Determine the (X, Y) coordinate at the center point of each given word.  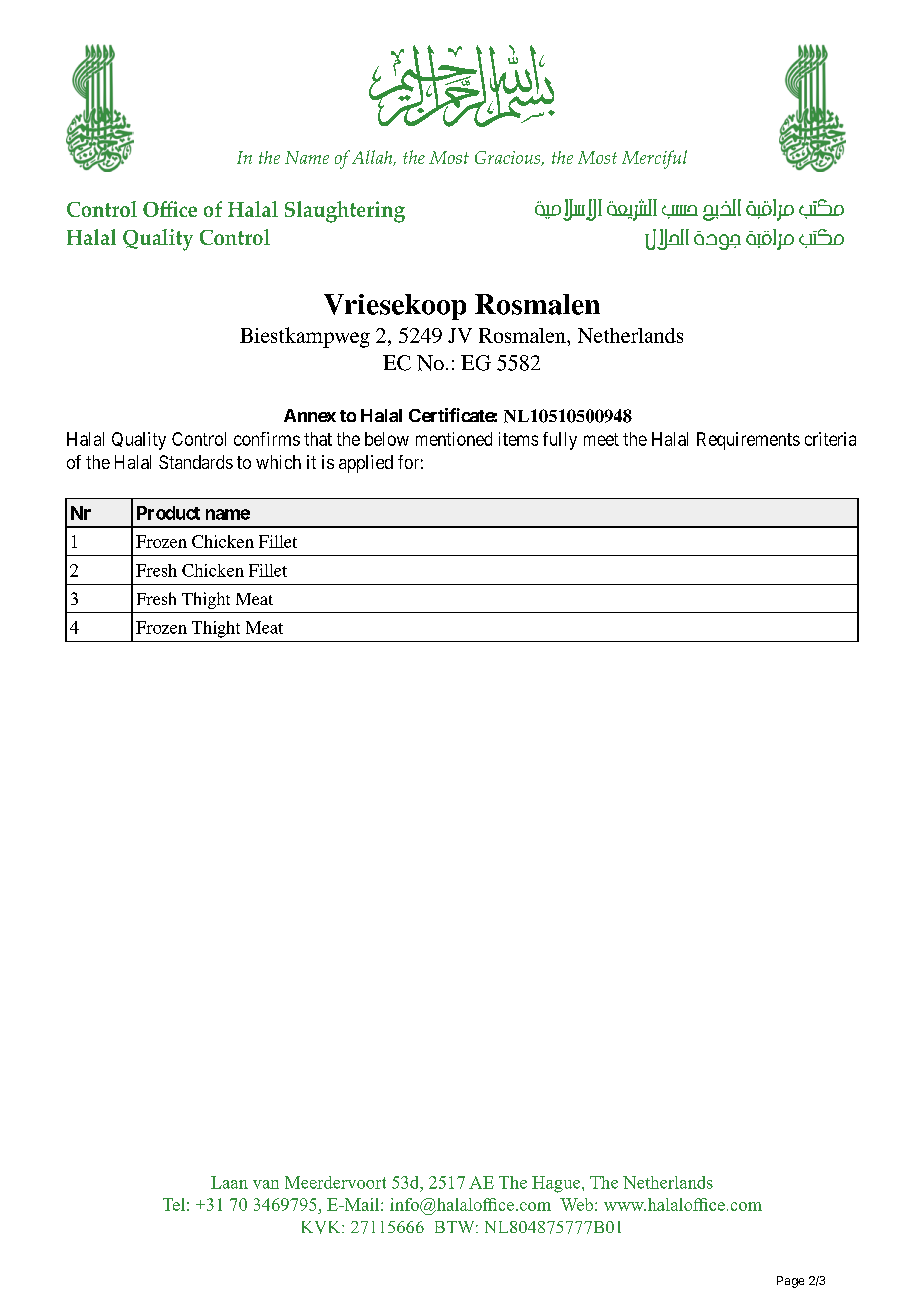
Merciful (654, 159)
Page (790, 1282)
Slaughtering (345, 212)
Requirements (748, 441)
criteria (830, 439)
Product (168, 513)
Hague (557, 1184)
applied (366, 464)
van (266, 1184)
